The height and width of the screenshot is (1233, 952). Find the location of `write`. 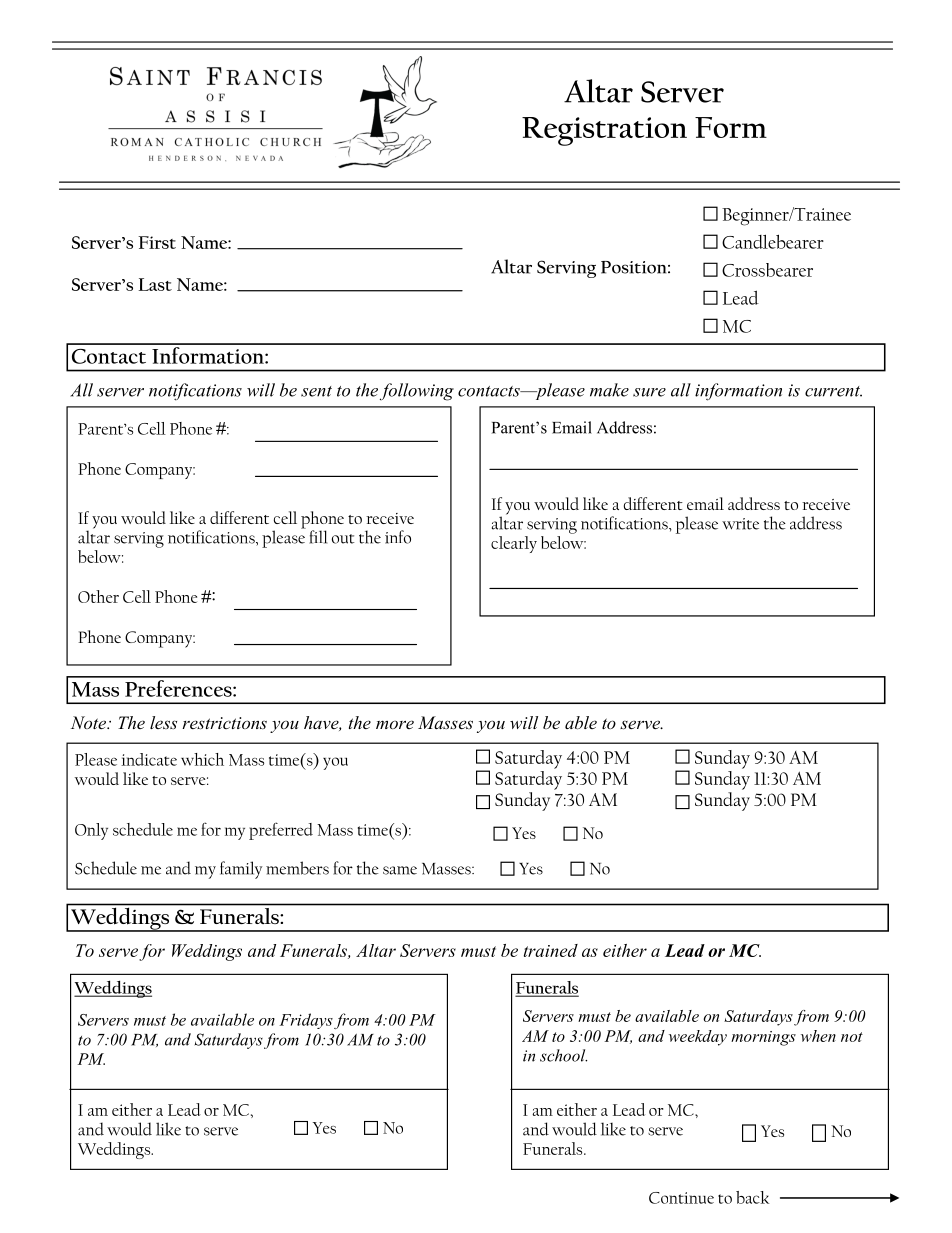

write is located at coordinates (740, 524).
